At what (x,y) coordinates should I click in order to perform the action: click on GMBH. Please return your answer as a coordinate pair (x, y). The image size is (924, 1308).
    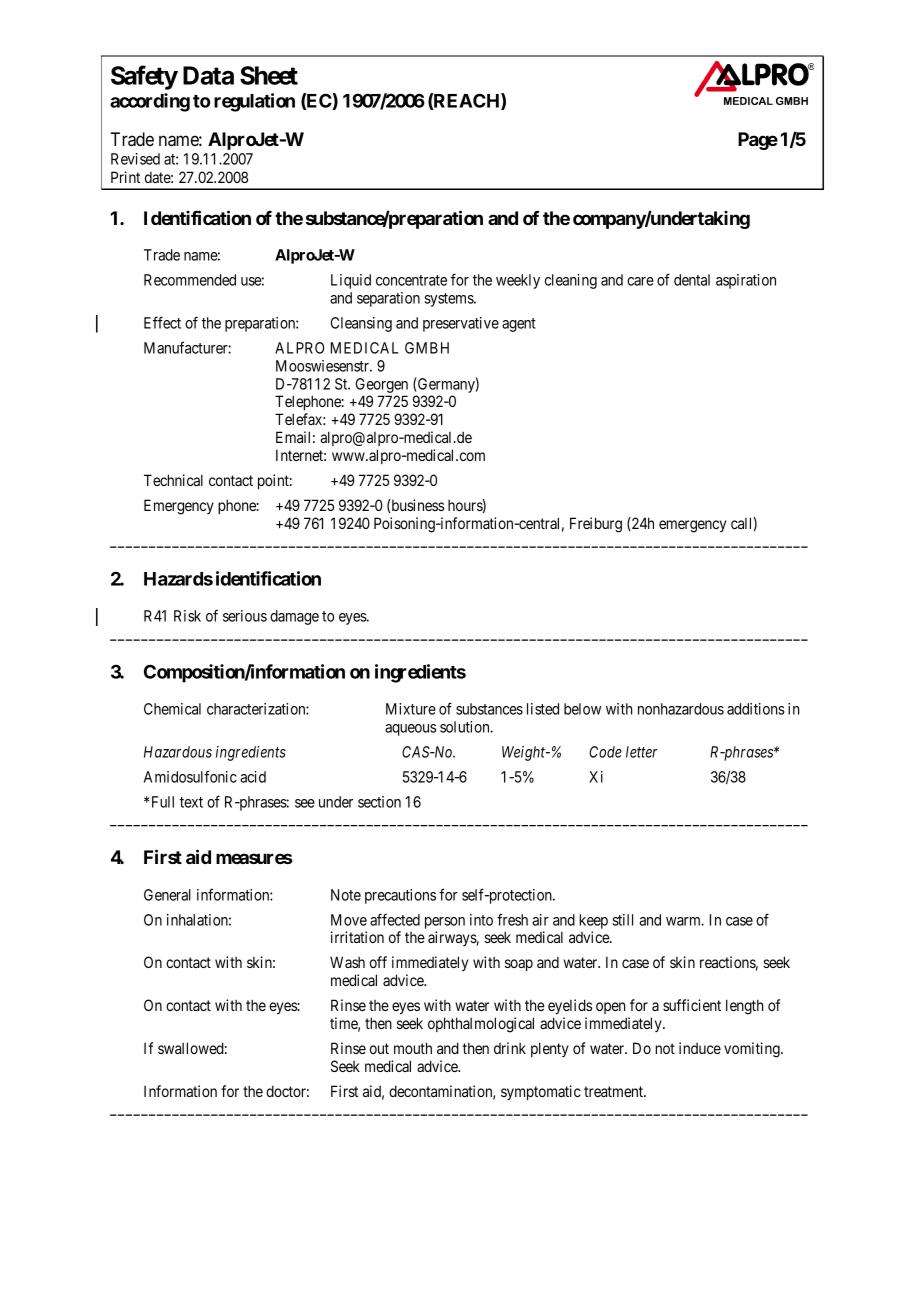
    Looking at the image, I should click on (427, 348).
